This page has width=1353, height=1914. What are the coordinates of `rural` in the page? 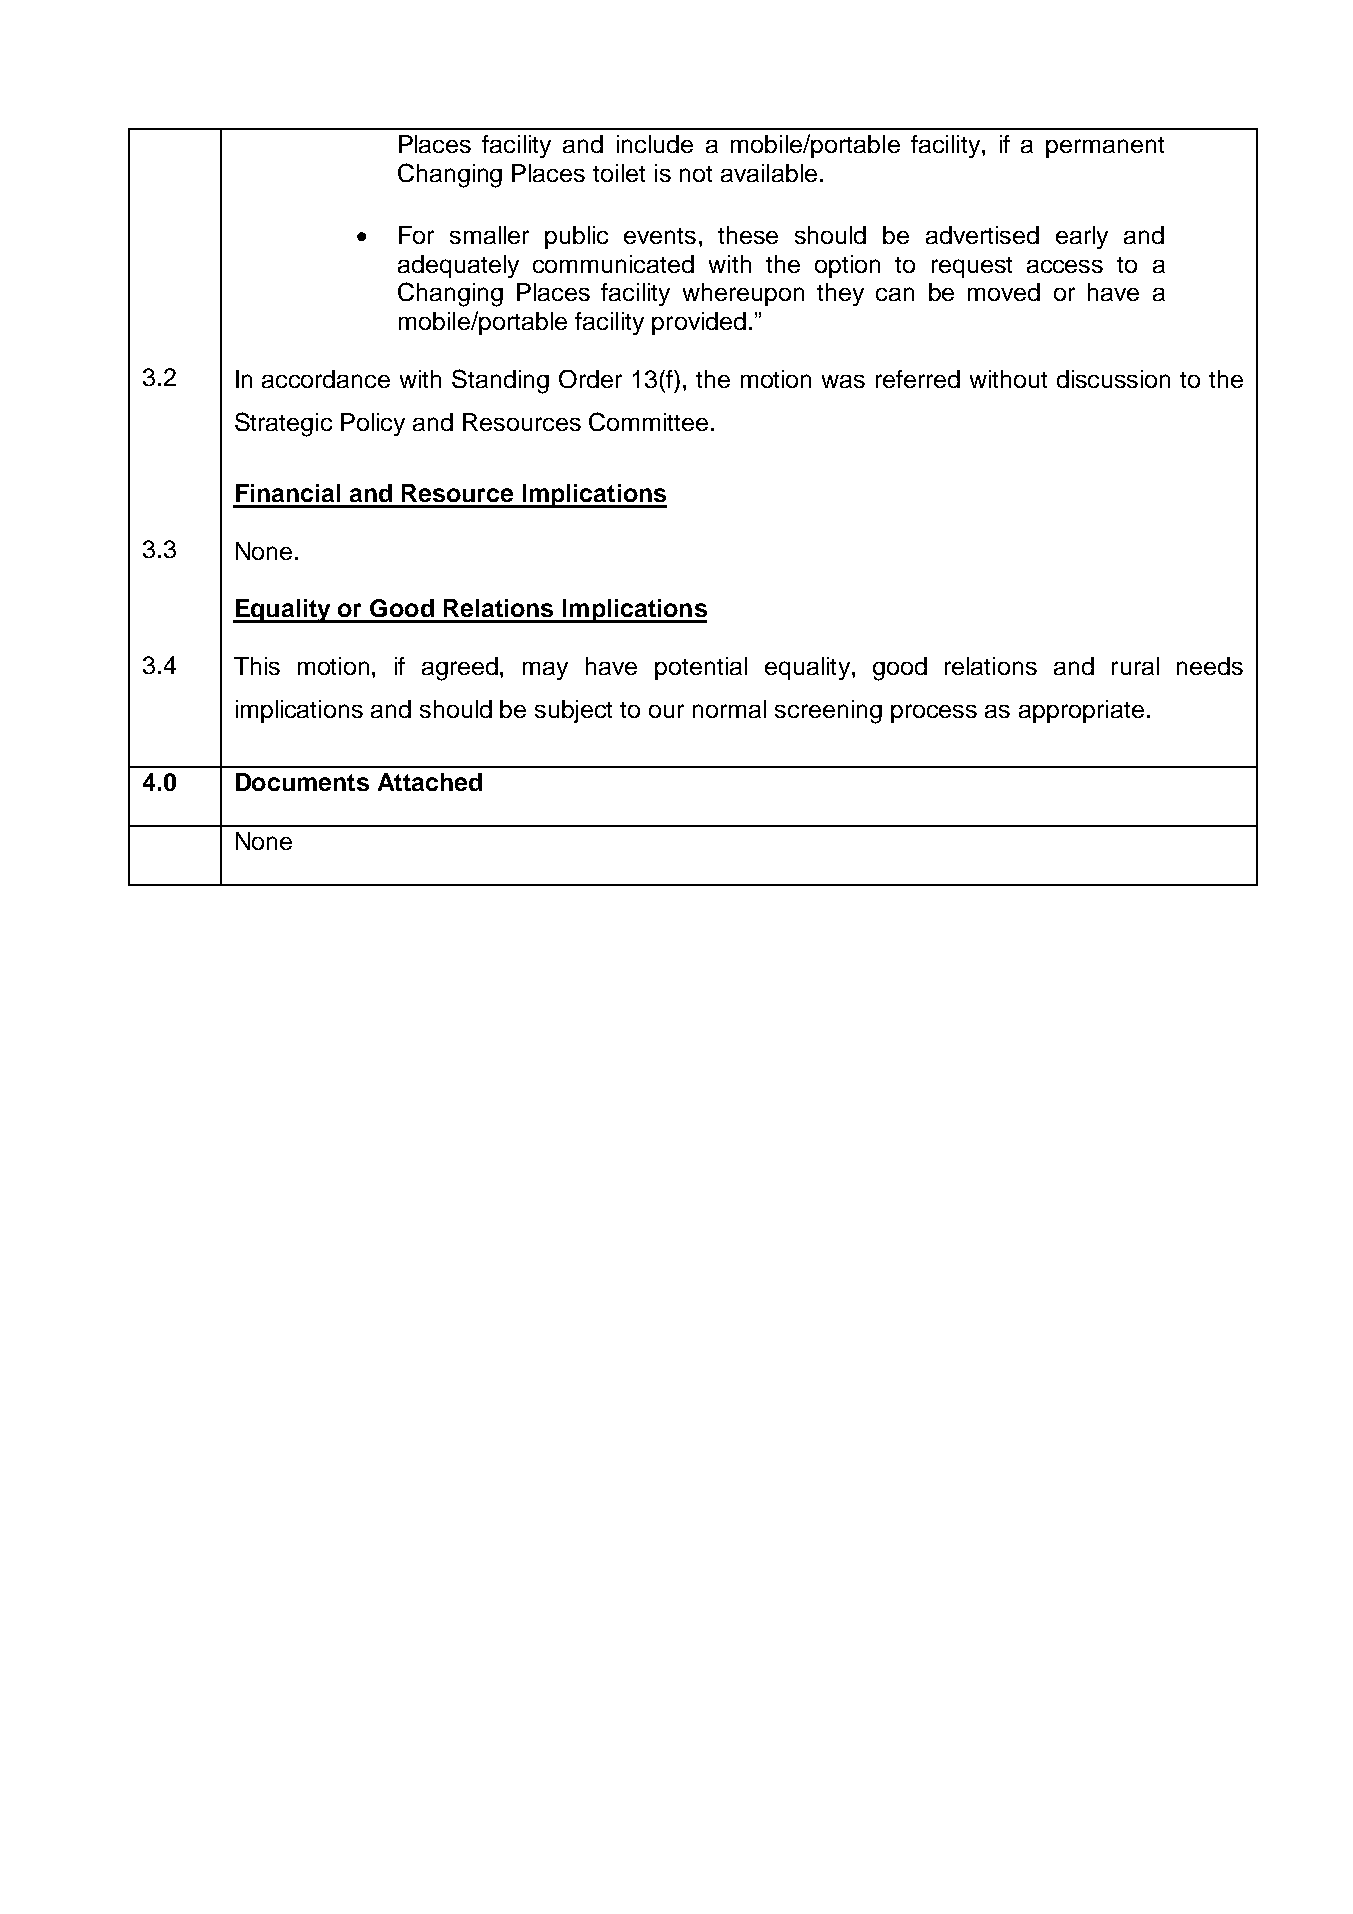 It's located at (1135, 666).
